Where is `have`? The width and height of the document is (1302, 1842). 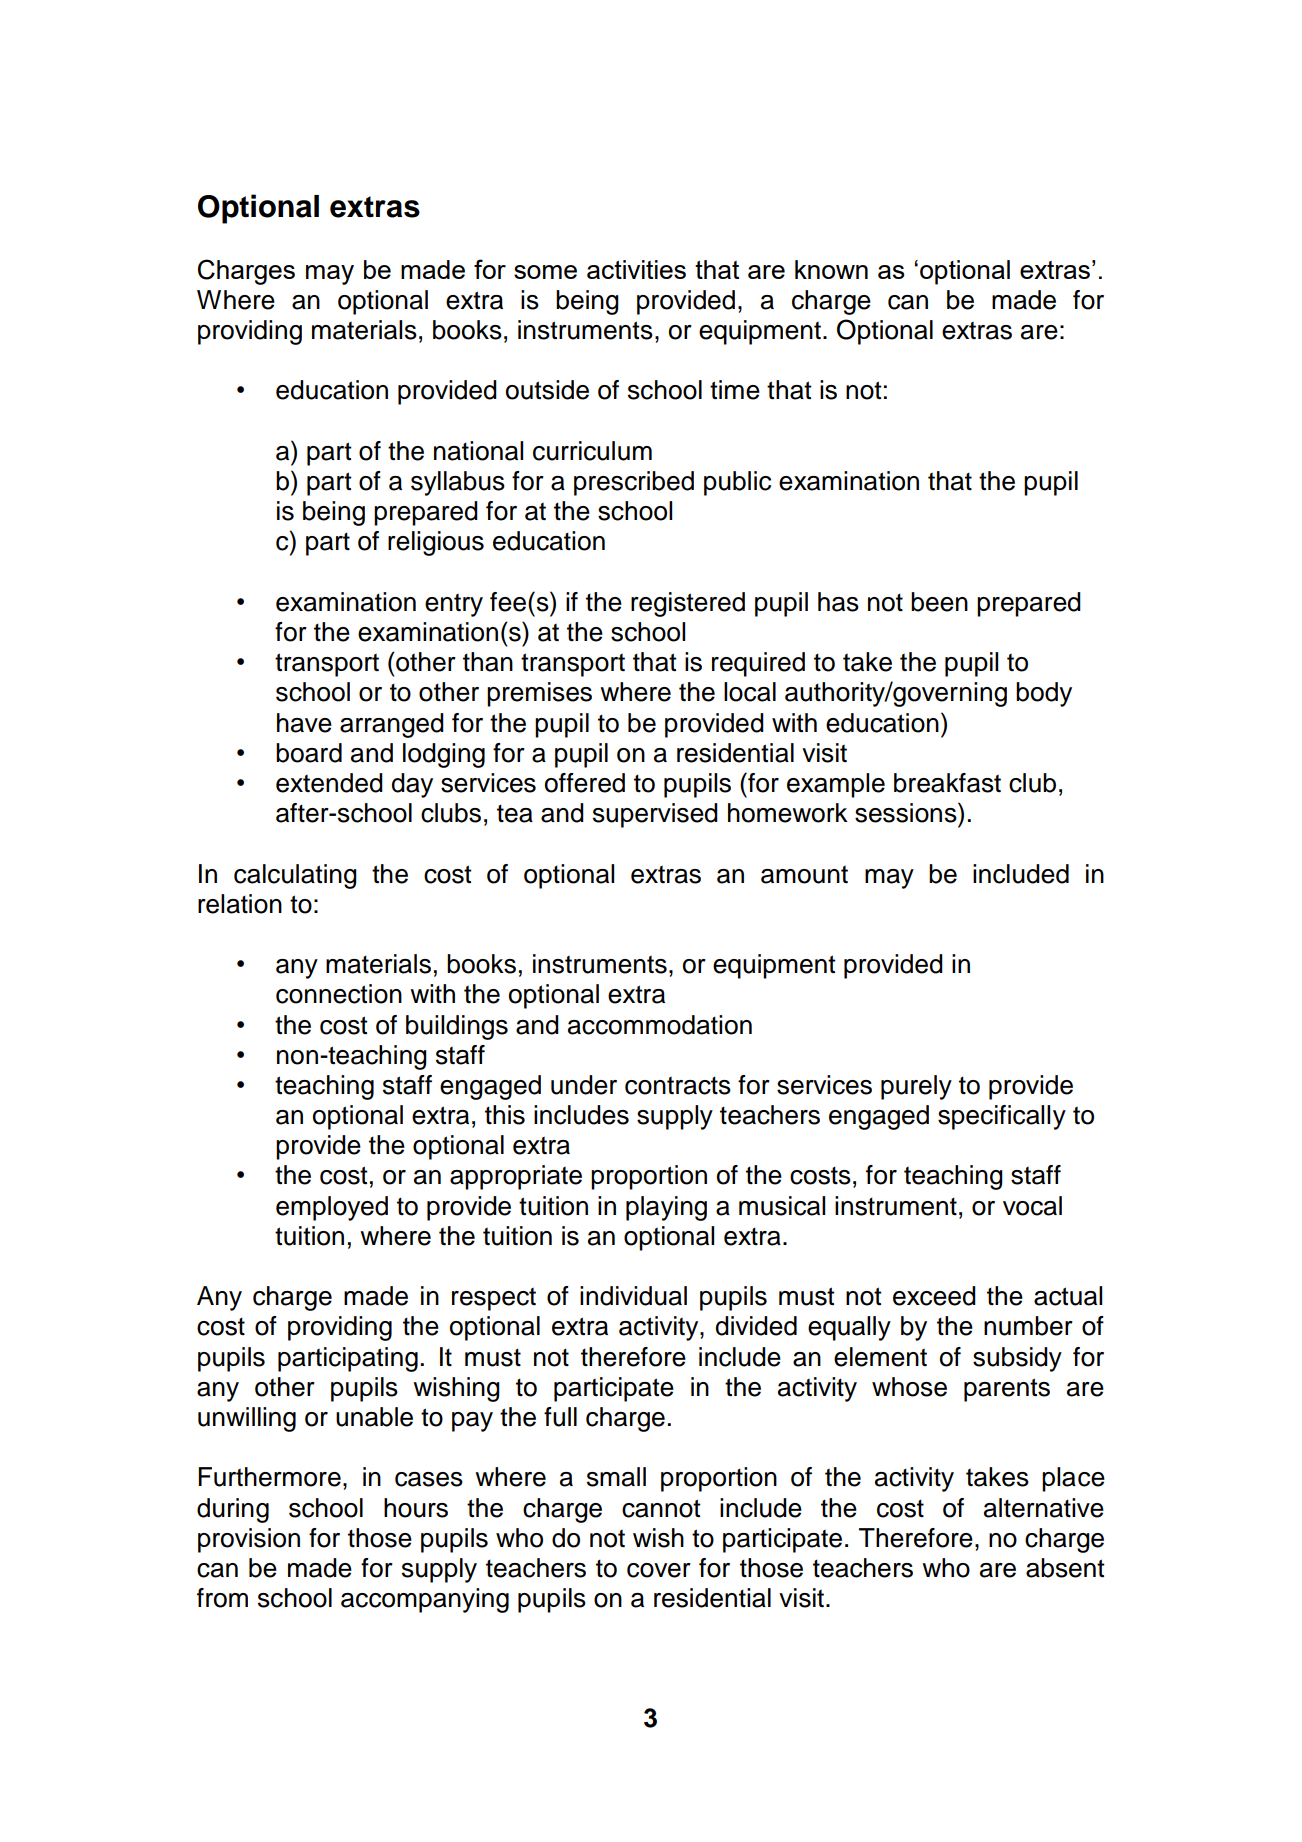 have is located at coordinates (304, 723).
